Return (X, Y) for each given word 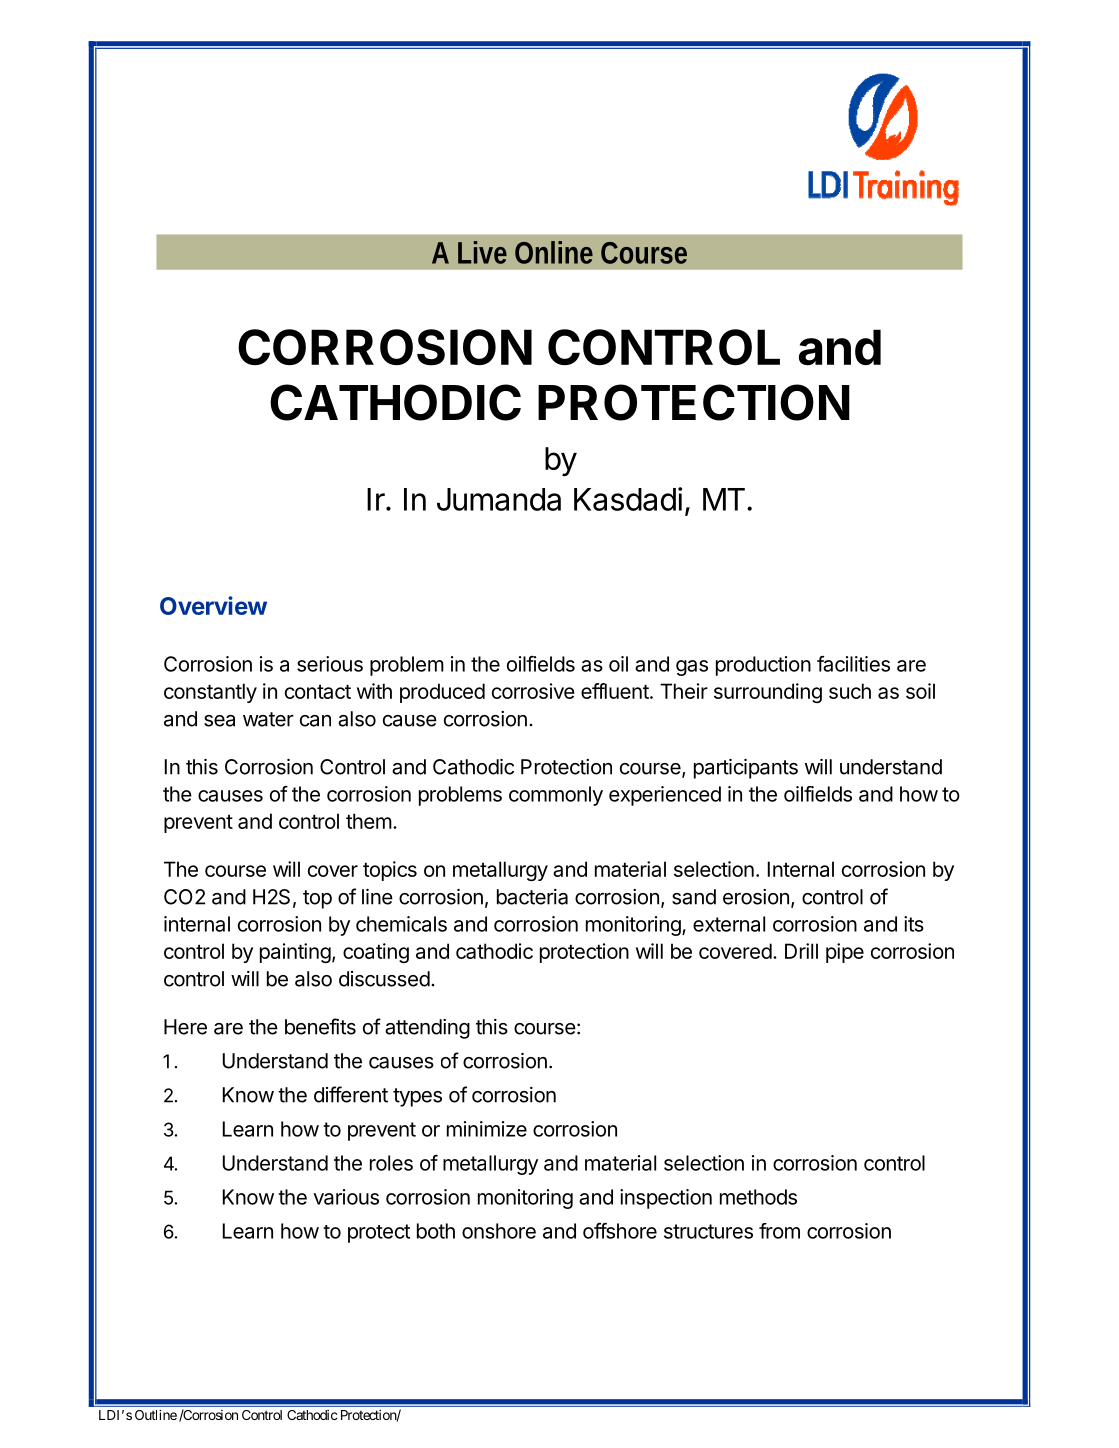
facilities (853, 664)
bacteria (532, 897)
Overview (213, 605)
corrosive (533, 691)
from (779, 1231)
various (346, 1197)
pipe (845, 953)
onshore (499, 1231)
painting (295, 953)
